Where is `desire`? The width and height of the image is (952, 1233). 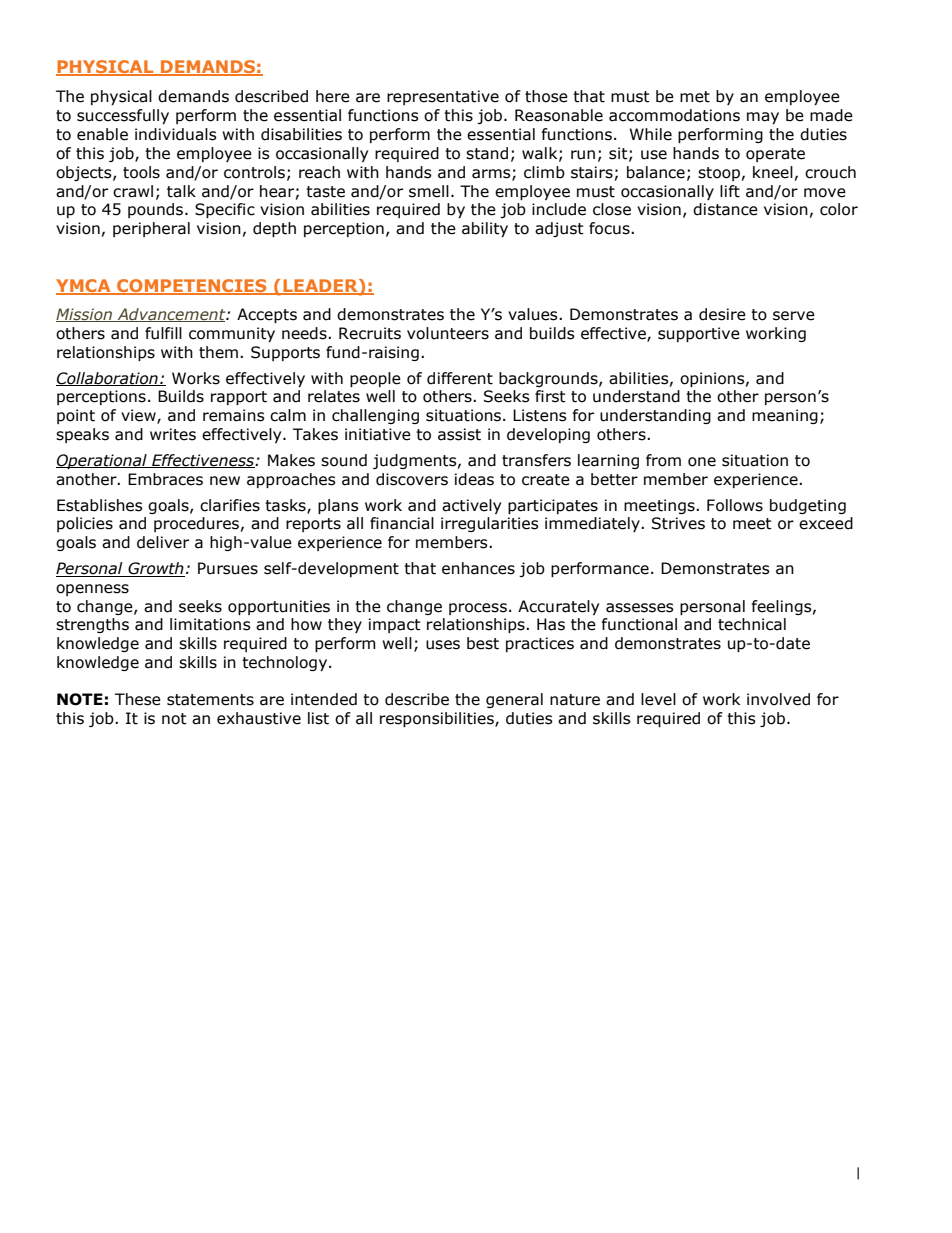
desire is located at coordinates (722, 314).
